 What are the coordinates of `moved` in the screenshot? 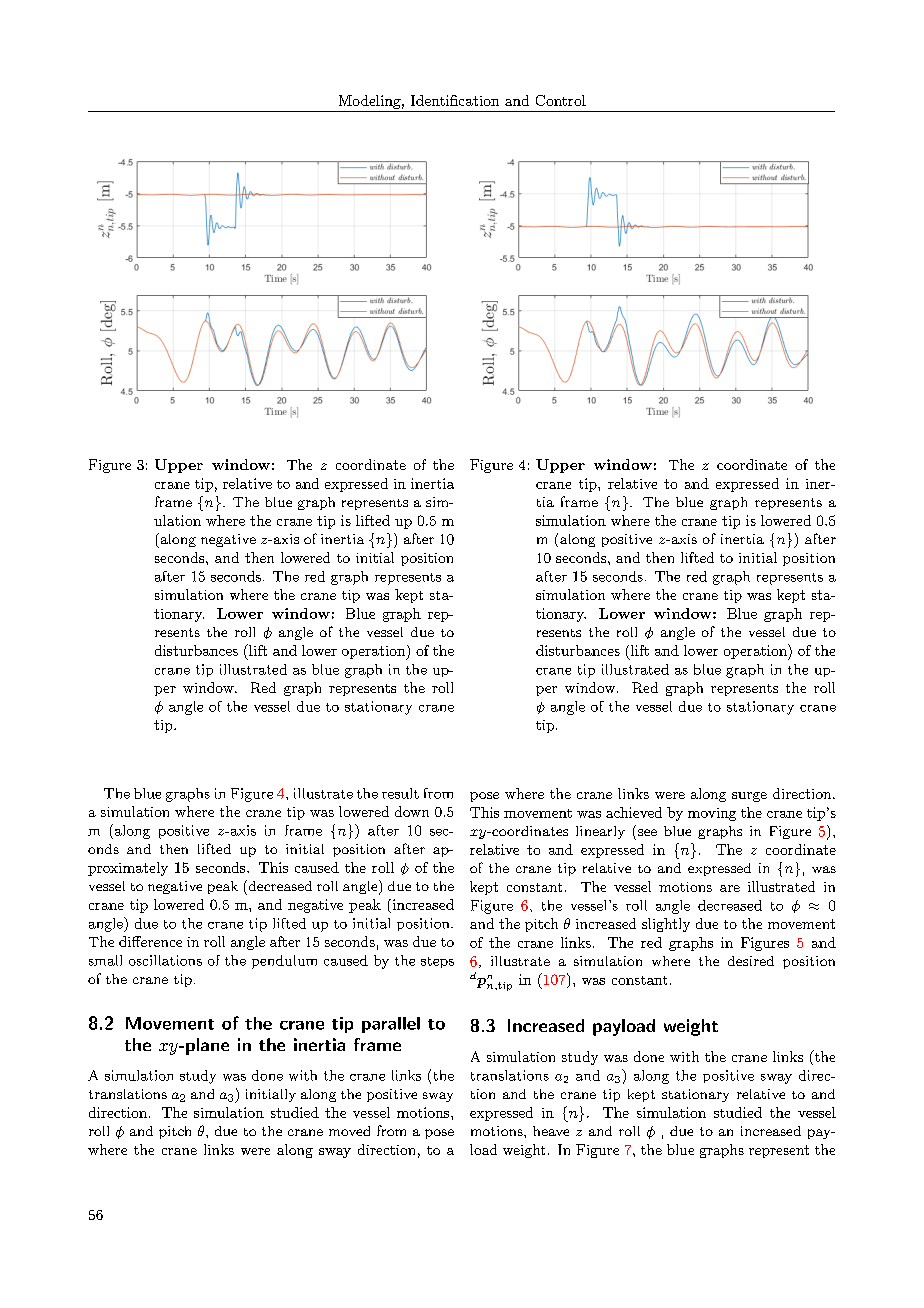 It's located at (349, 1131).
